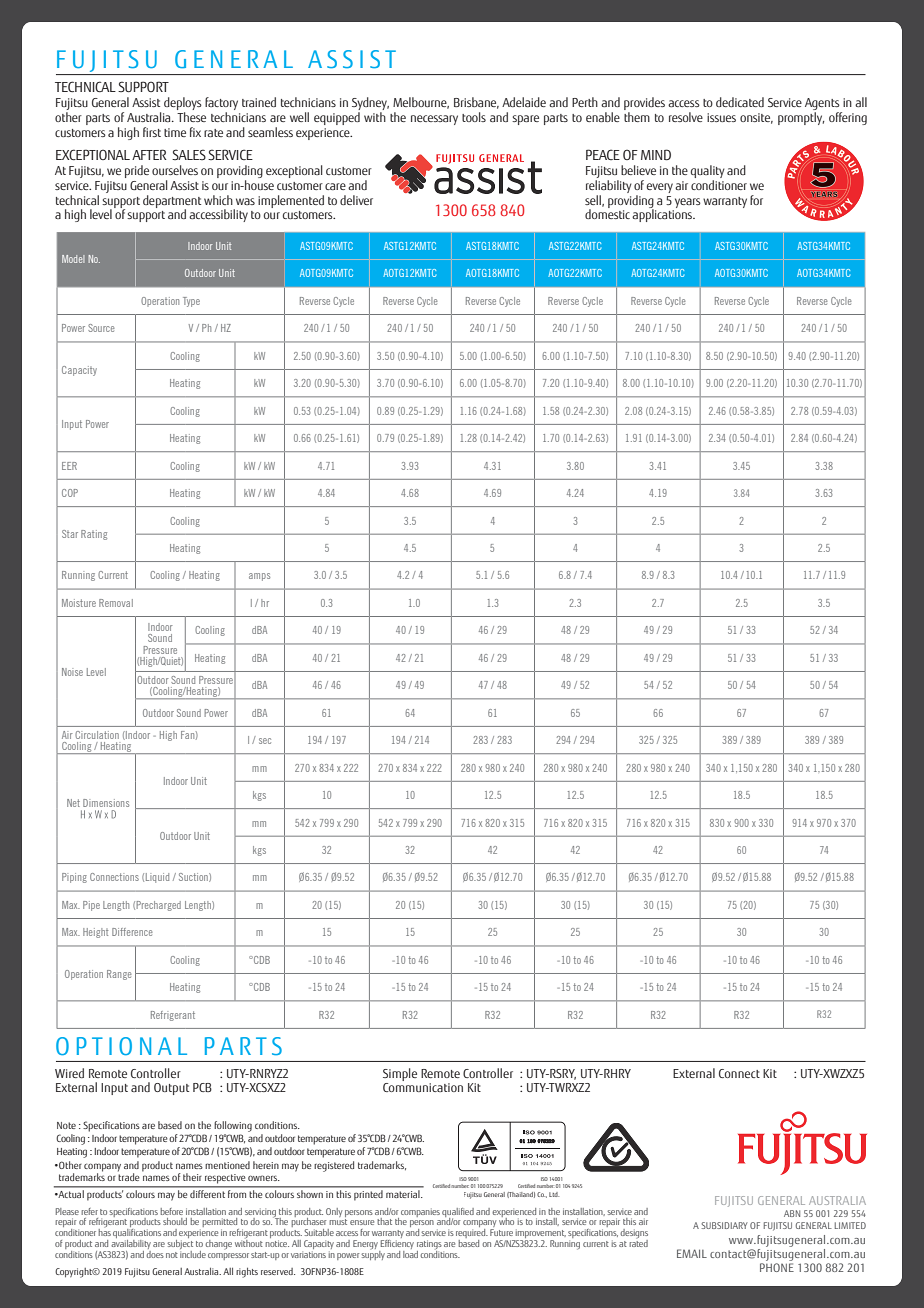 Image resolution: width=924 pixels, height=1308 pixels. What do you see at coordinates (265, 741) in the screenshot?
I see `sec` at bounding box center [265, 741].
